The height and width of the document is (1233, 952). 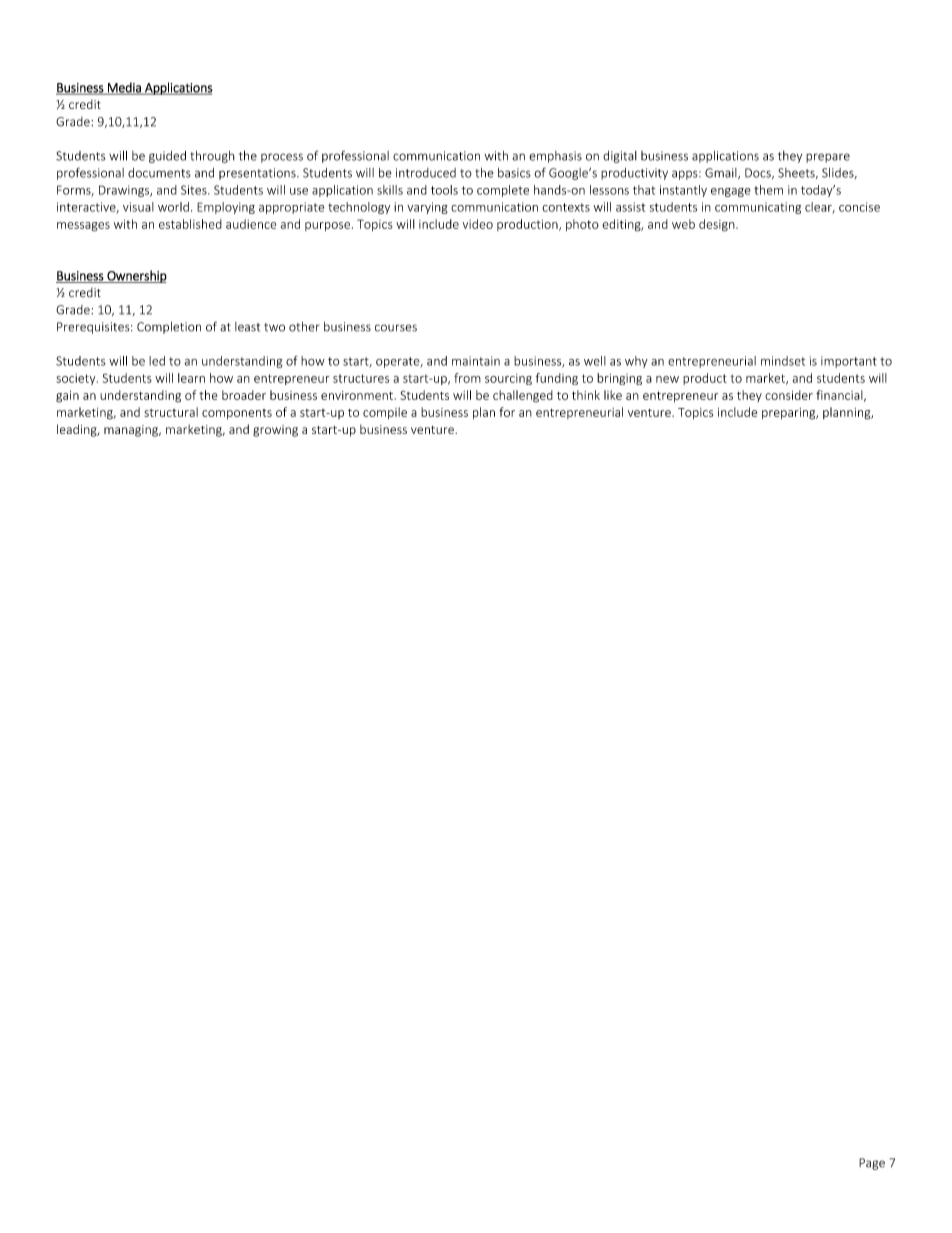 I want to click on them, so click(x=768, y=190).
